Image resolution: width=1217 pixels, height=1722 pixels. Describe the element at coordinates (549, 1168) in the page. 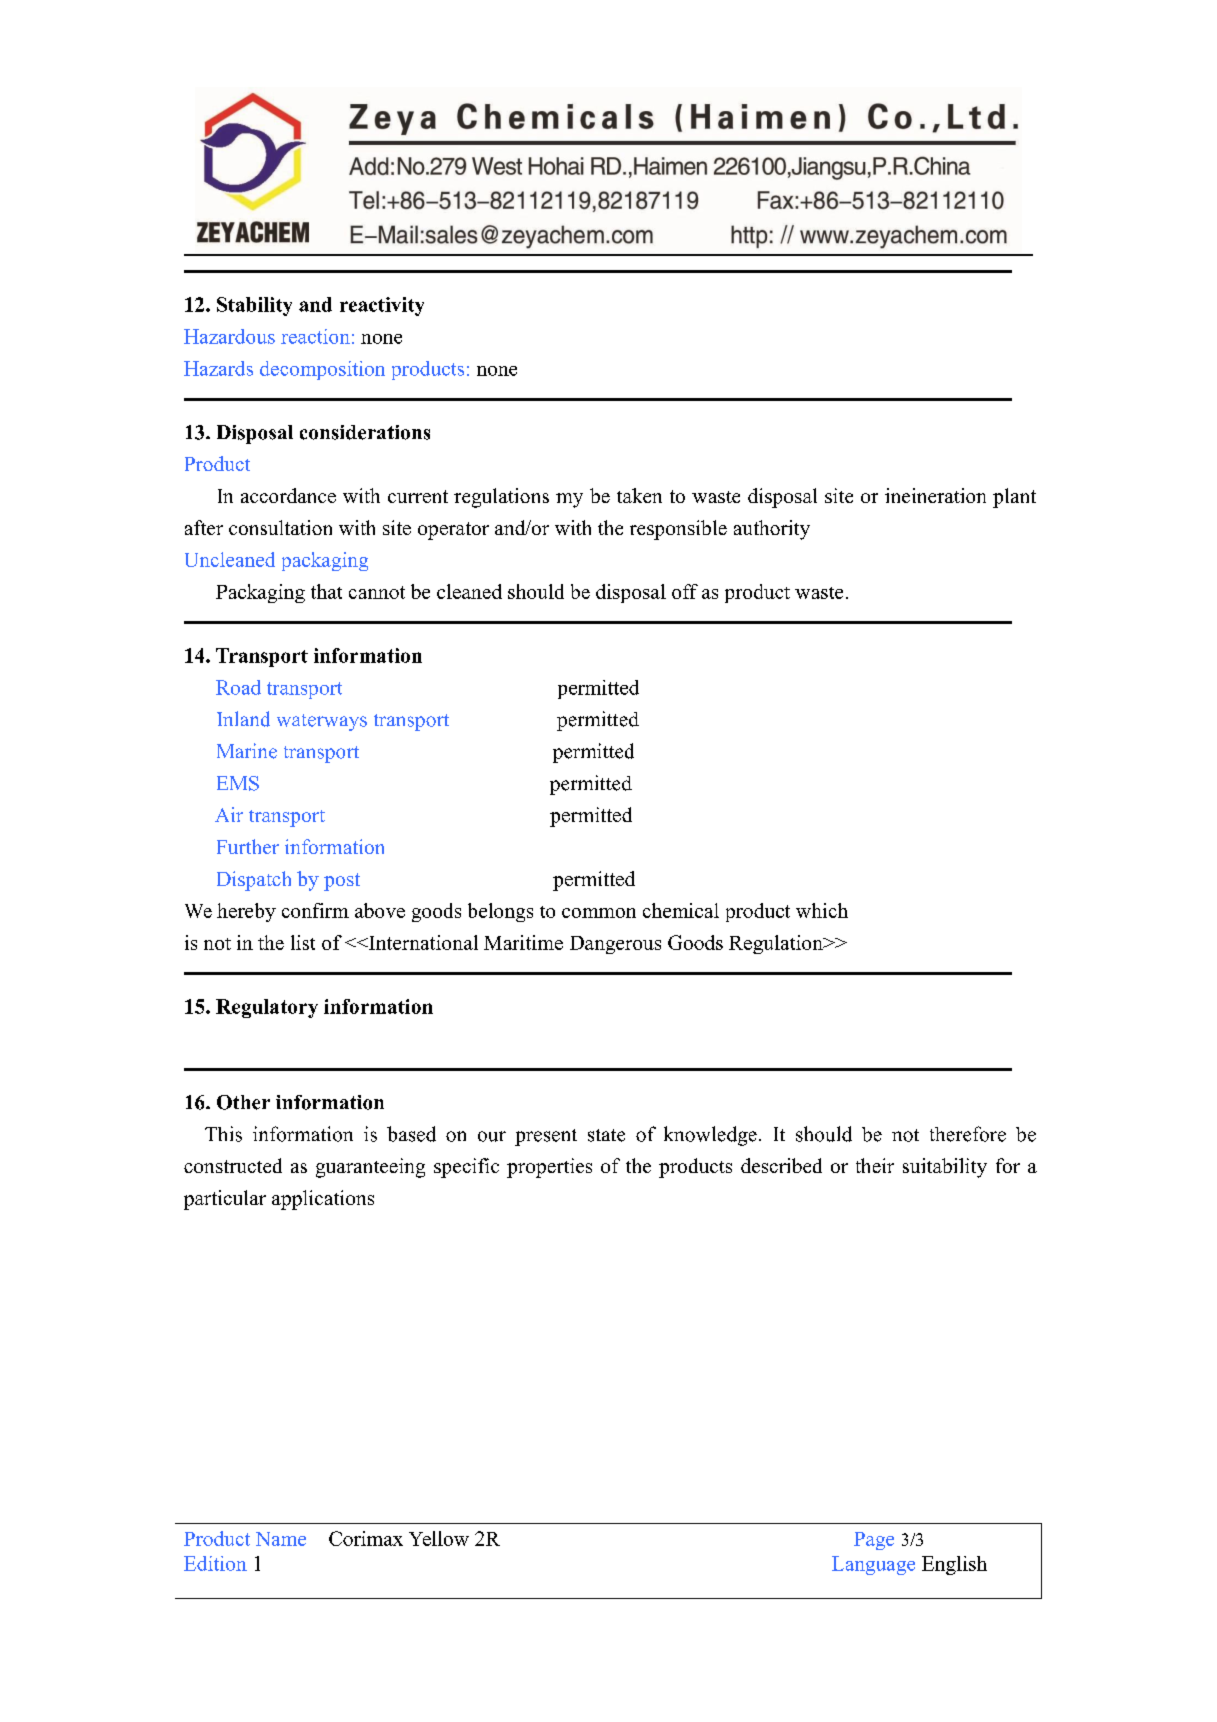

I see `properties` at that location.
